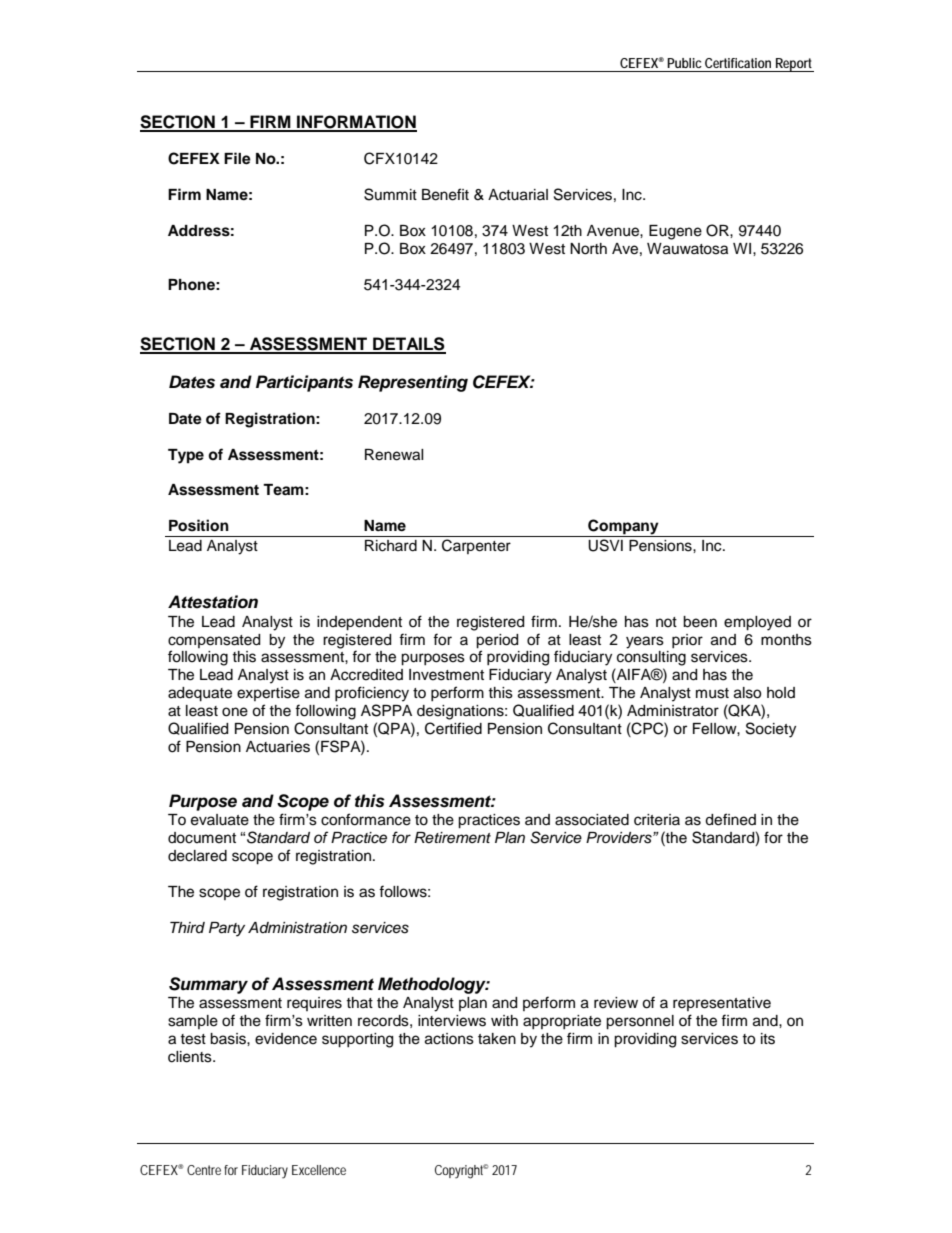  Describe the element at coordinates (497, 641) in the screenshot. I see `period` at that location.
